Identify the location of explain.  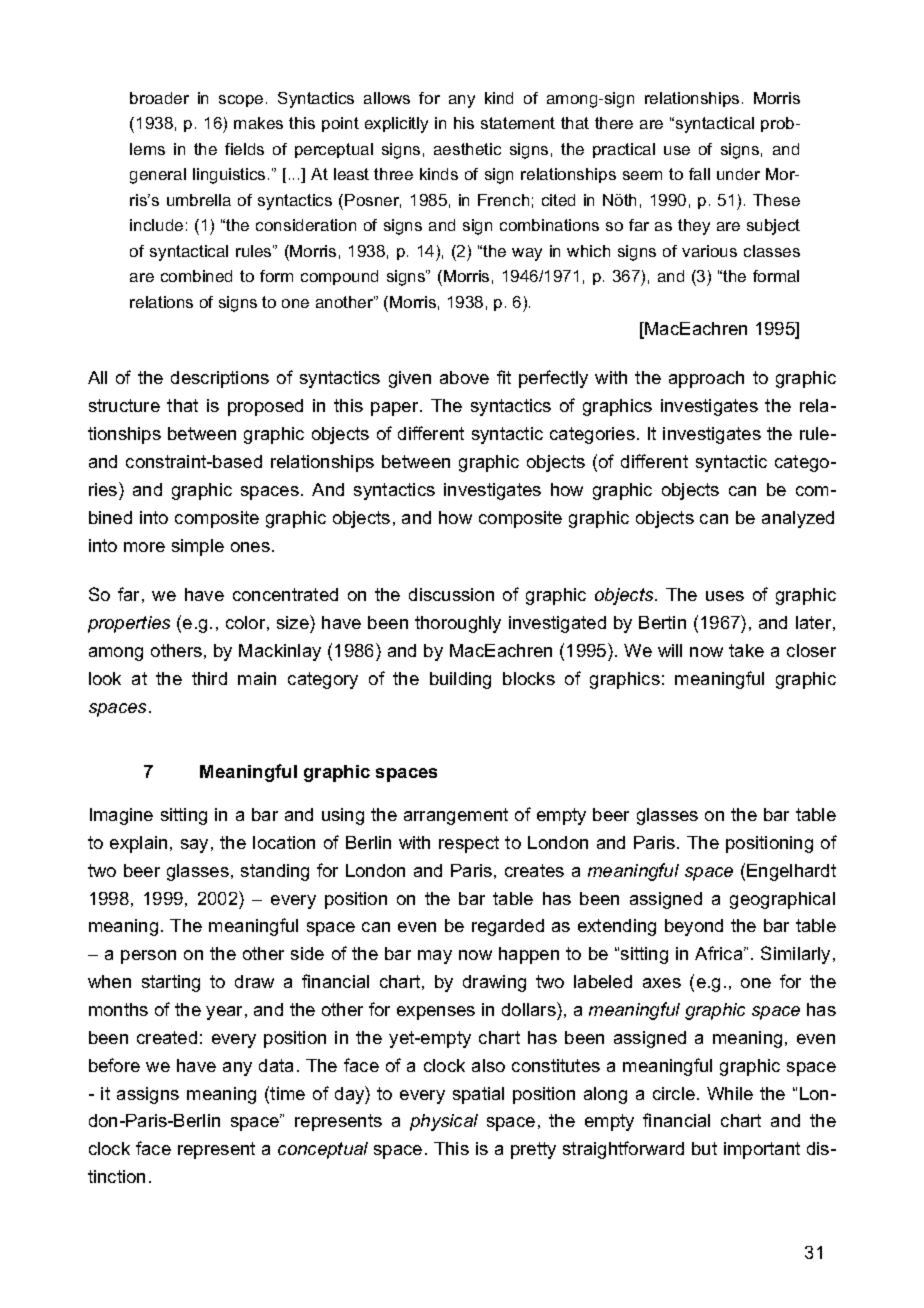
(138, 844).
